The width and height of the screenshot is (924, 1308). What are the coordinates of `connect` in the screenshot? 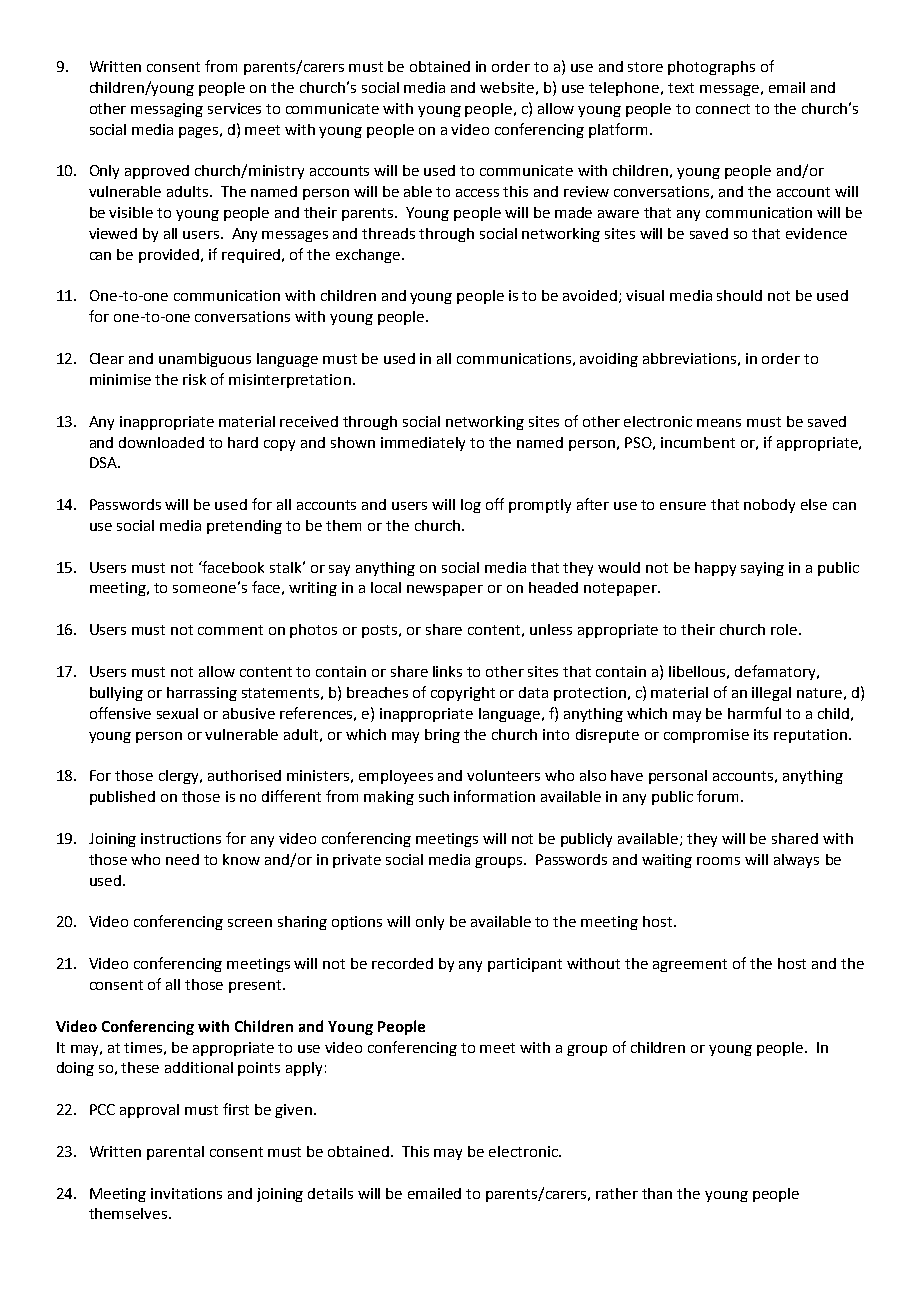 It's located at (723, 109).
